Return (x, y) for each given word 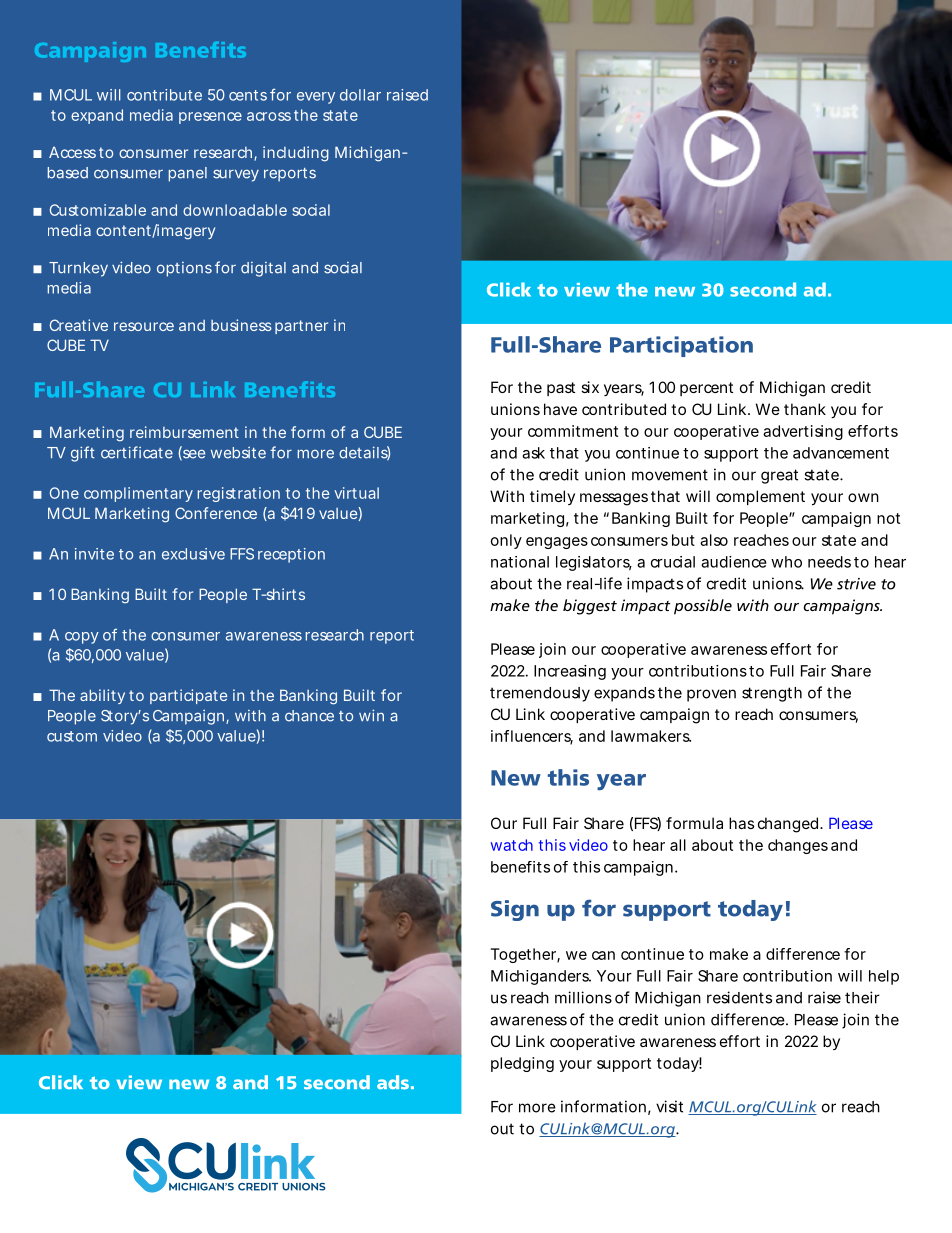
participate (188, 696)
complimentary (138, 494)
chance (309, 716)
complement (760, 497)
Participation (681, 346)
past (561, 389)
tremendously (540, 694)
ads (393, 1082)
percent (706, 389)
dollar (360, 95)
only (506, 541)
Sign (515, 910)
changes (798, 846)
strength (772, 694)
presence (210, 118)
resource (144, 326)
